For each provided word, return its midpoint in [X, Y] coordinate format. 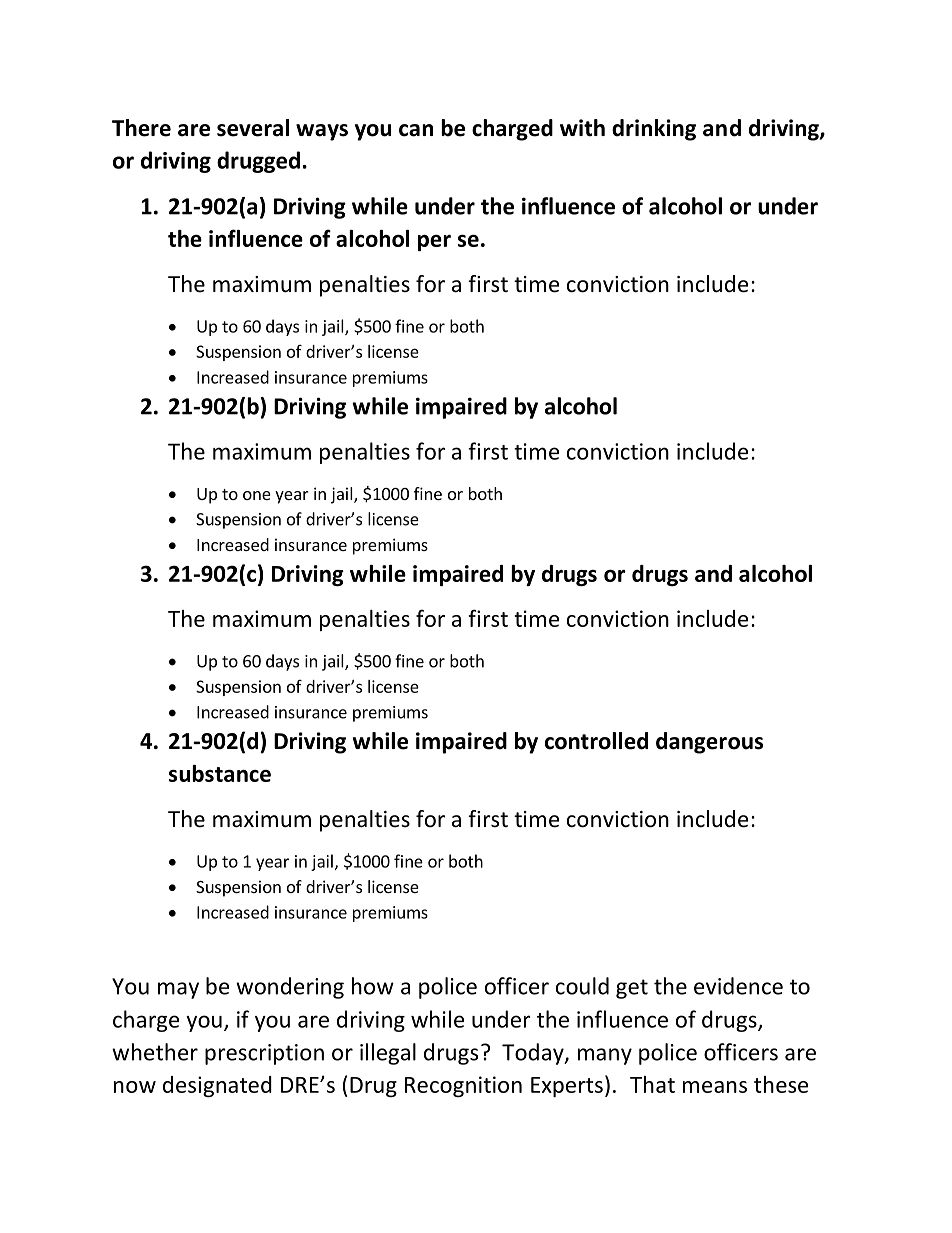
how [373, 986]
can [416, 130]
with [582, 128]
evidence [738, 986]
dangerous [709, 743]
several [253, 128]
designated [217, 1086]
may [178, 990]
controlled [596, 741]
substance [220, 773]
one [257, 495]
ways [322, 132]
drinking [654, 130]
